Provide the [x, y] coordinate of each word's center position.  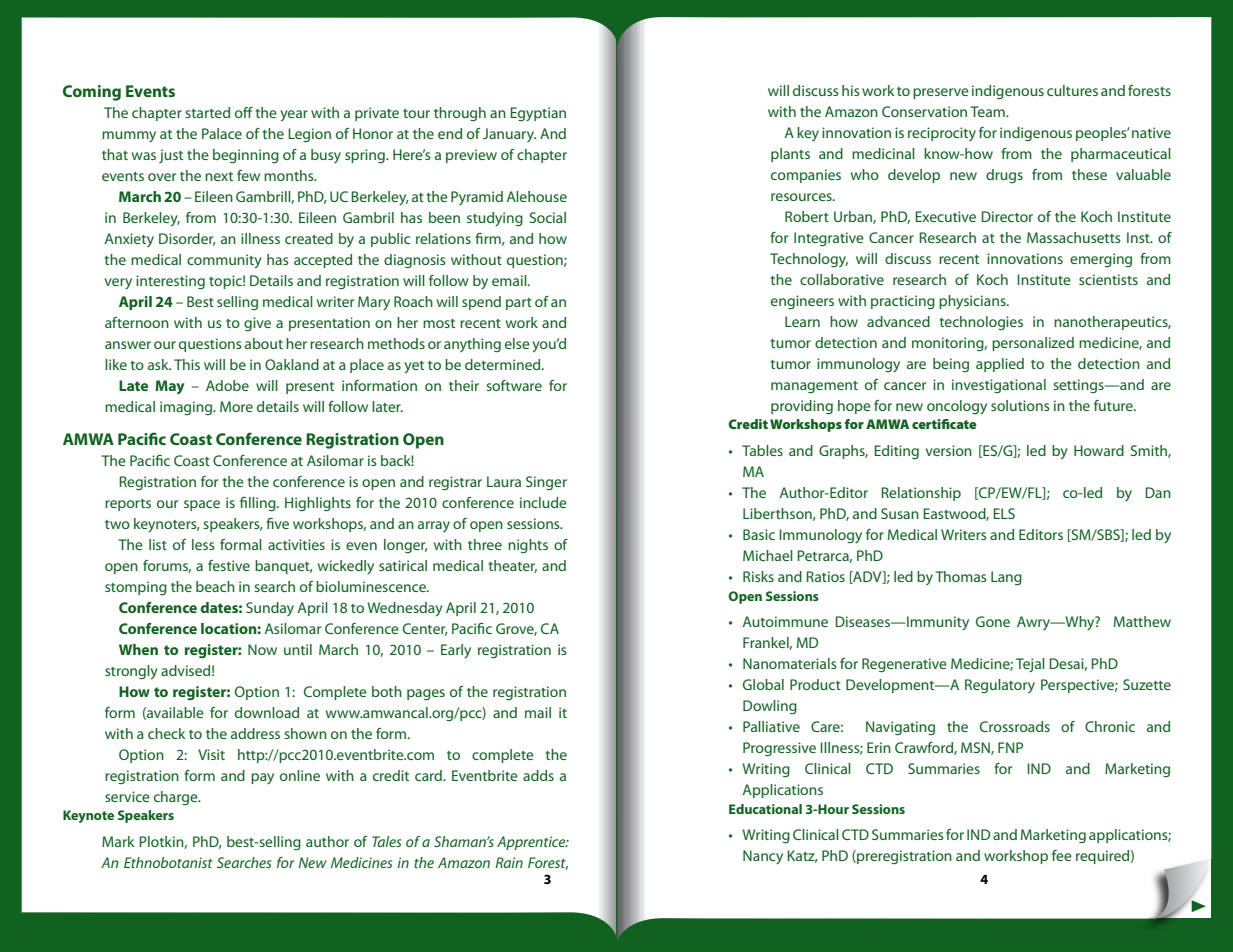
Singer [546, 483]
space [202, 505]
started [207, 112]
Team [988, 111]
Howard [1099, 450]
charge [177, 798]
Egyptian [538, 114]
